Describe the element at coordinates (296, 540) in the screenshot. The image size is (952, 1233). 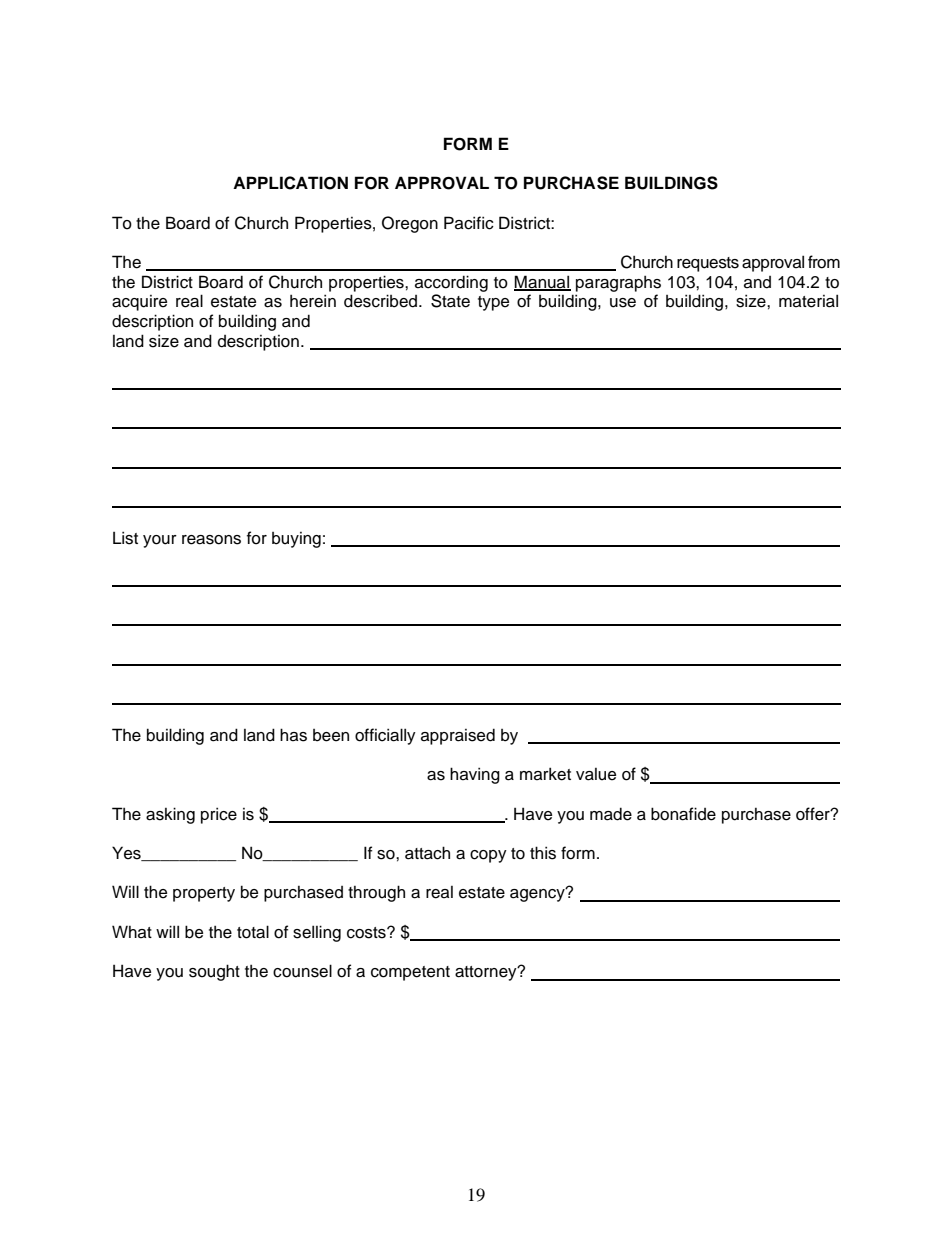
I see `buying` at that location.
